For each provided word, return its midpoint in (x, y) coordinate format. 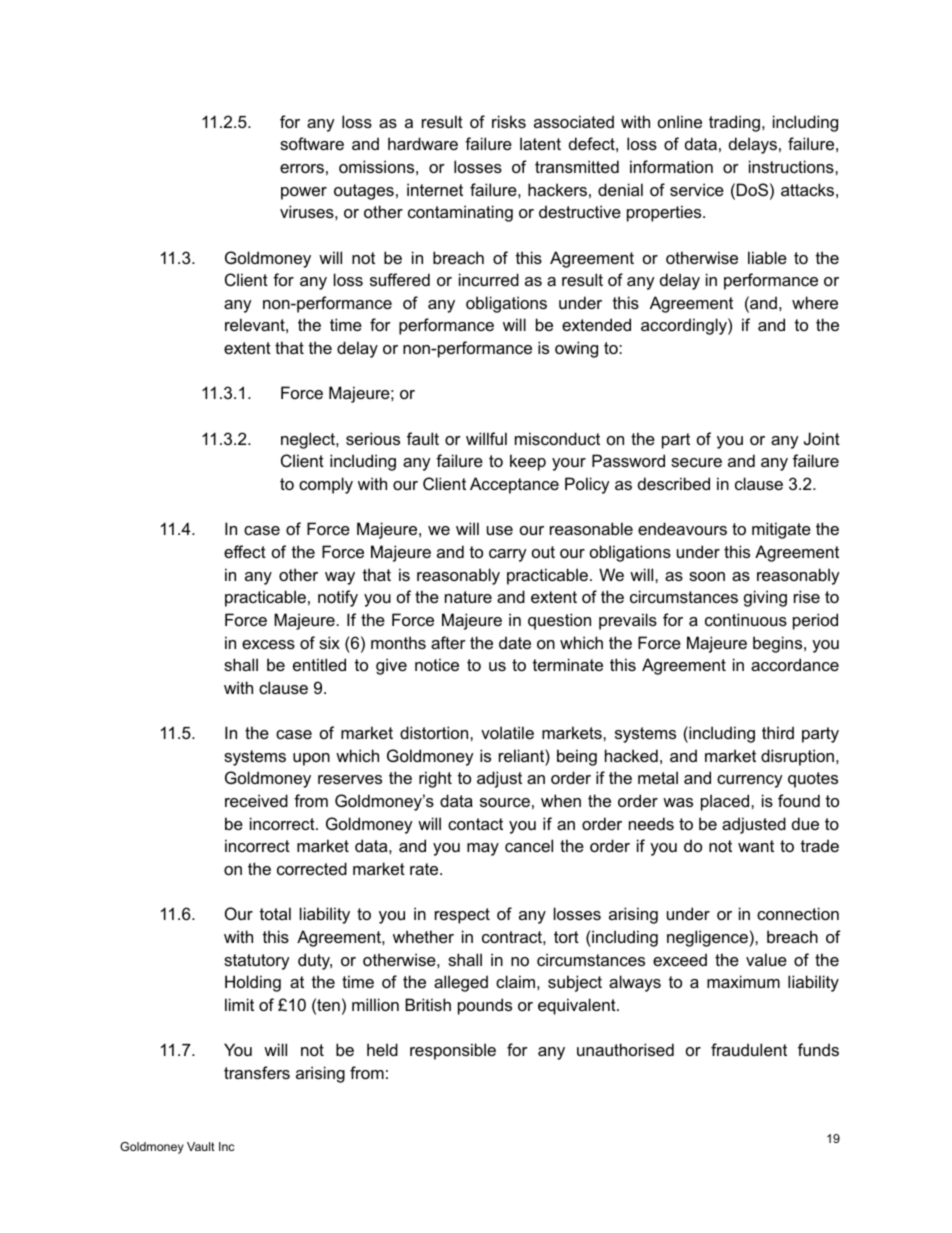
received (256, 800)
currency (750, 781)
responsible (453, 1051)
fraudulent (749, 1049)
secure (696, 462)
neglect (309, 440)
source (505, 802)
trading (736, 123)
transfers (257, 1072)
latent (540, 143)
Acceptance (514, 485)
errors (302, 168)
